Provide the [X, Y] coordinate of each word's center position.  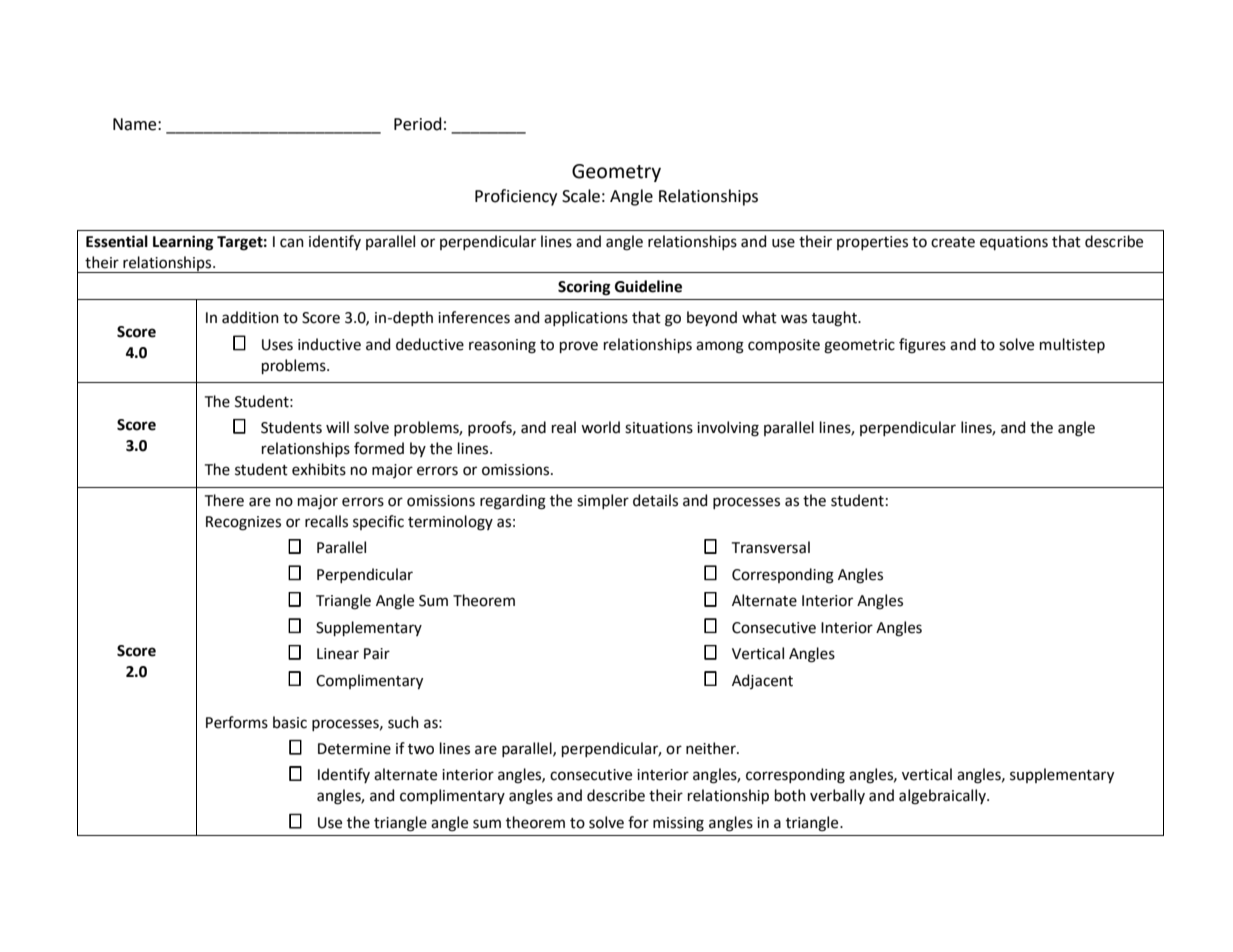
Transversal [771, 547]
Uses [277, 345]
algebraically [943, 797]
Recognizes [243, 523]
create [953, 242]
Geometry [616, 173]
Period [418, 124]
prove [579, 347]
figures [922, 346]
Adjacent [762, 681]
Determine [354, 749]
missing [678, 824]
